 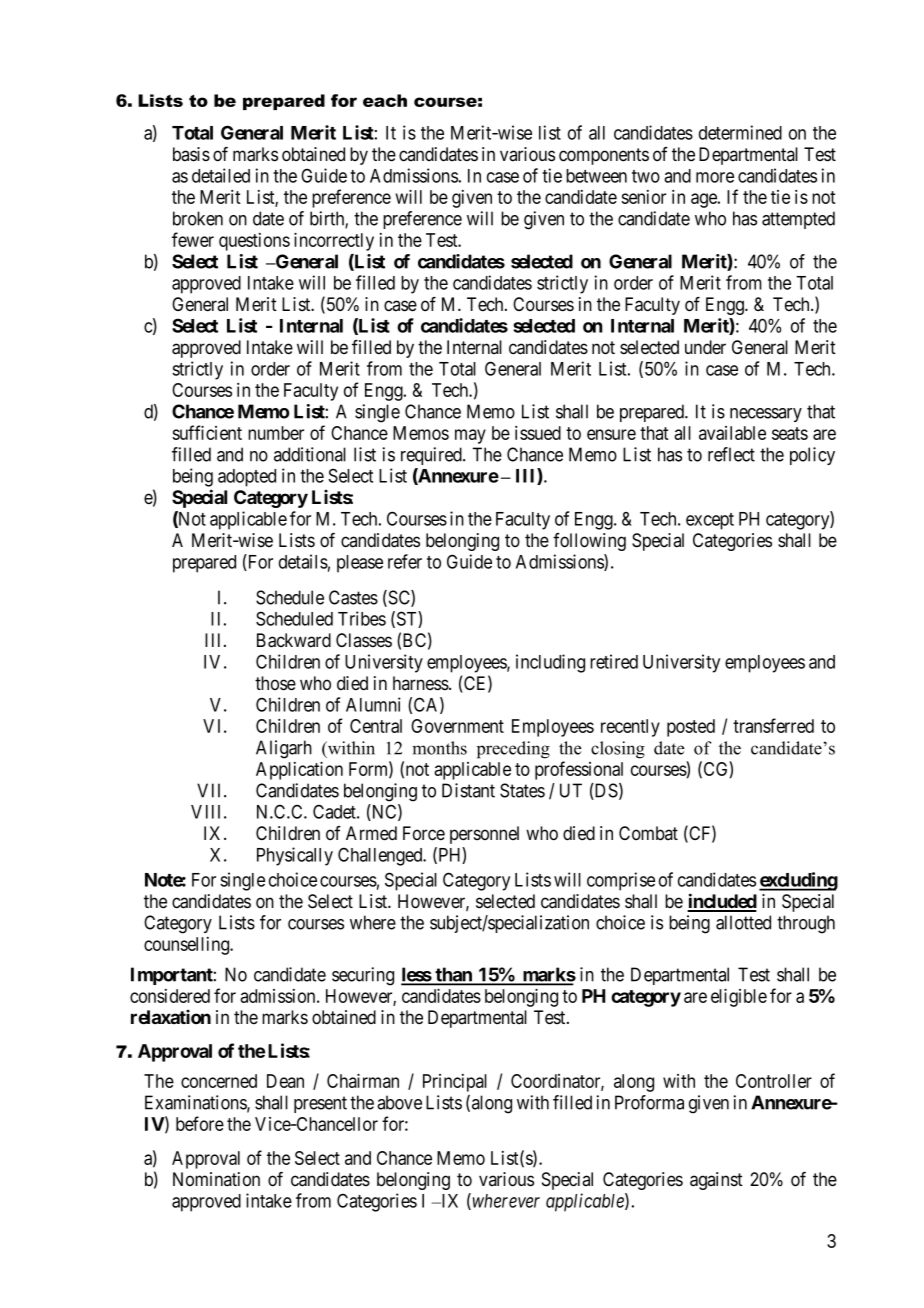 I want to click on included, so click(x=722, y=902).
